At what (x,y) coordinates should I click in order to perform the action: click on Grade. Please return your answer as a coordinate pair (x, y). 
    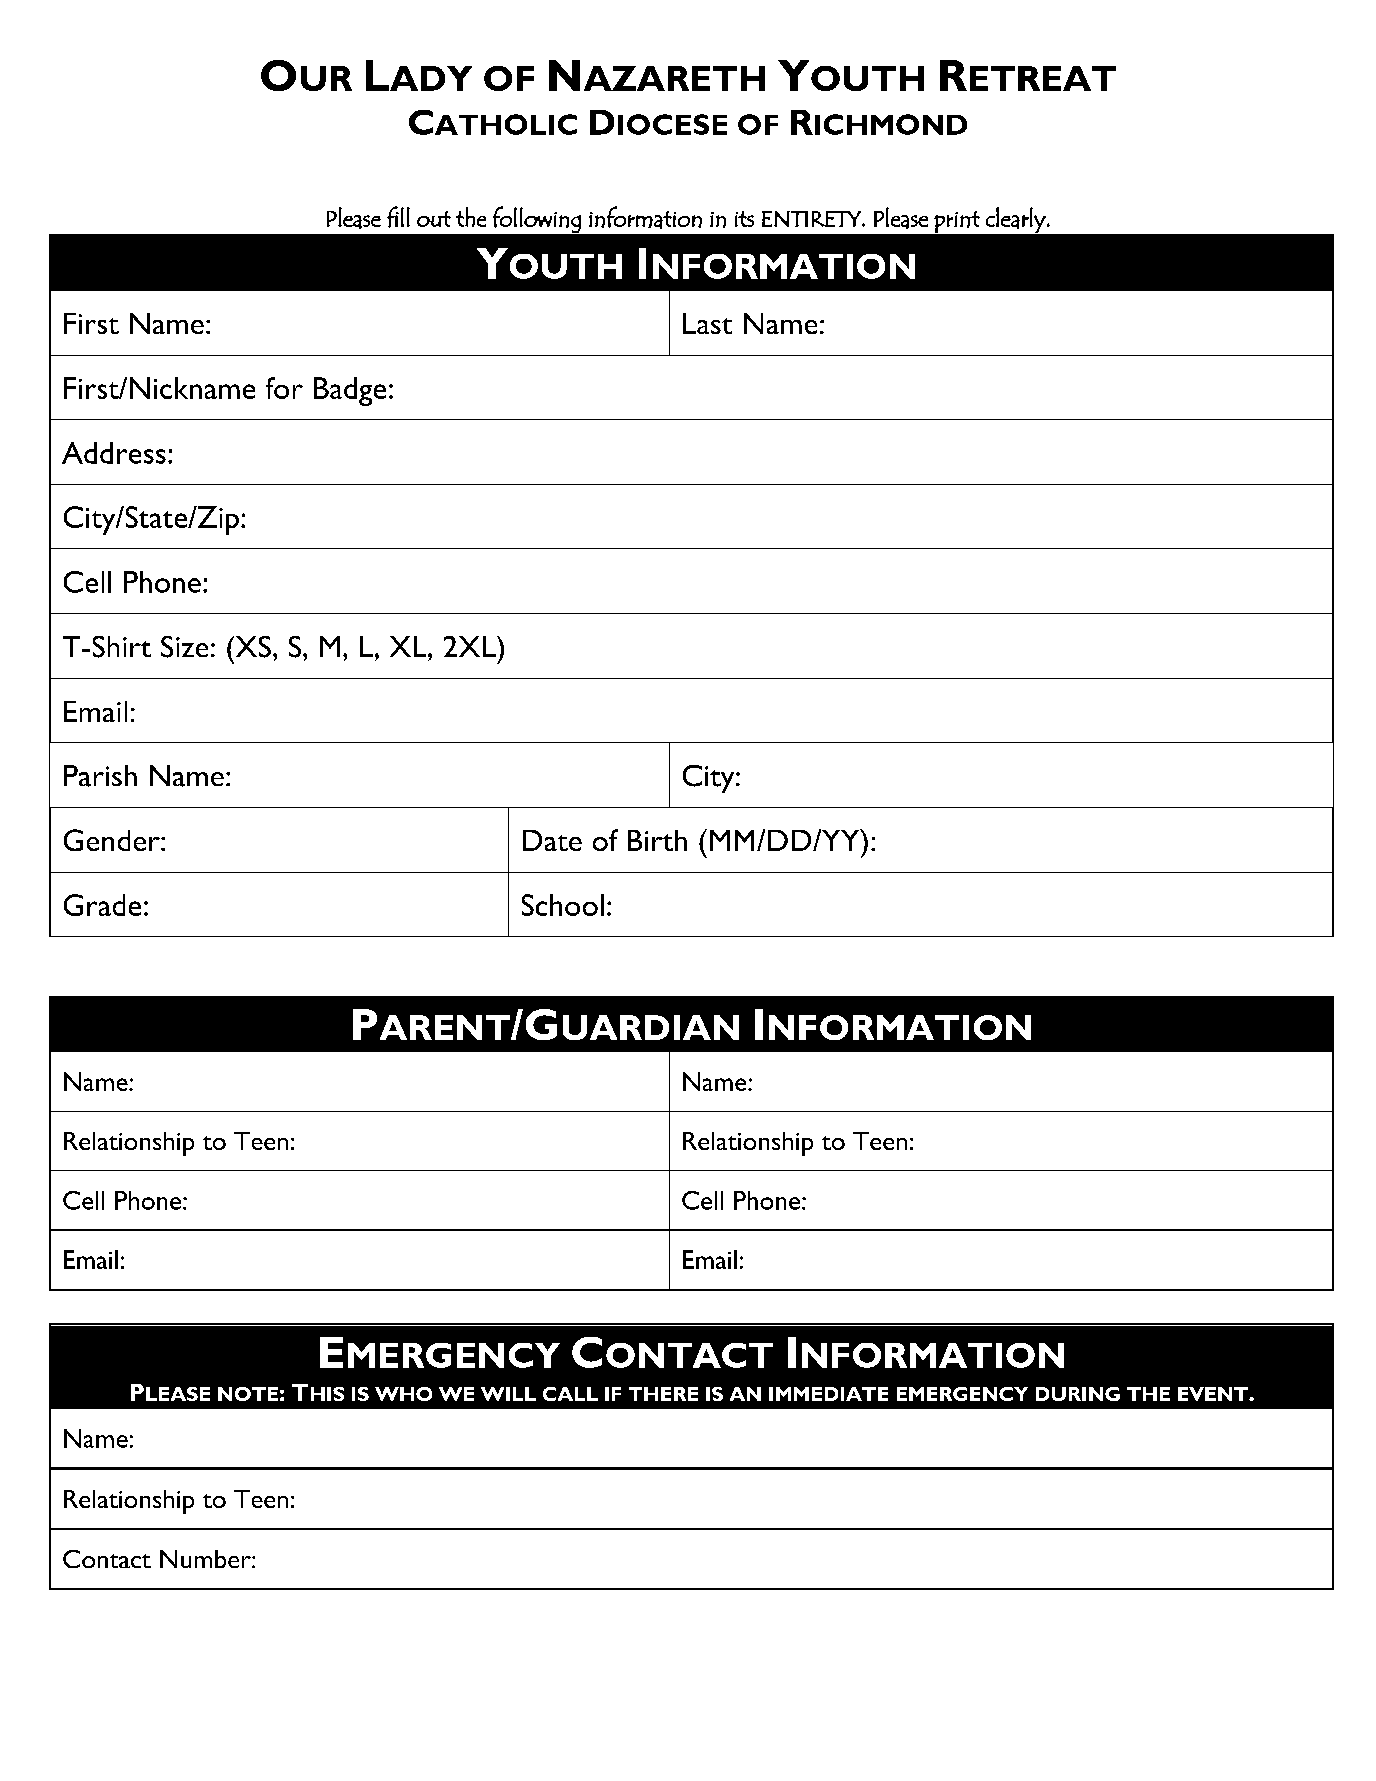
    Looking at the image, I should click on (102, 905).
